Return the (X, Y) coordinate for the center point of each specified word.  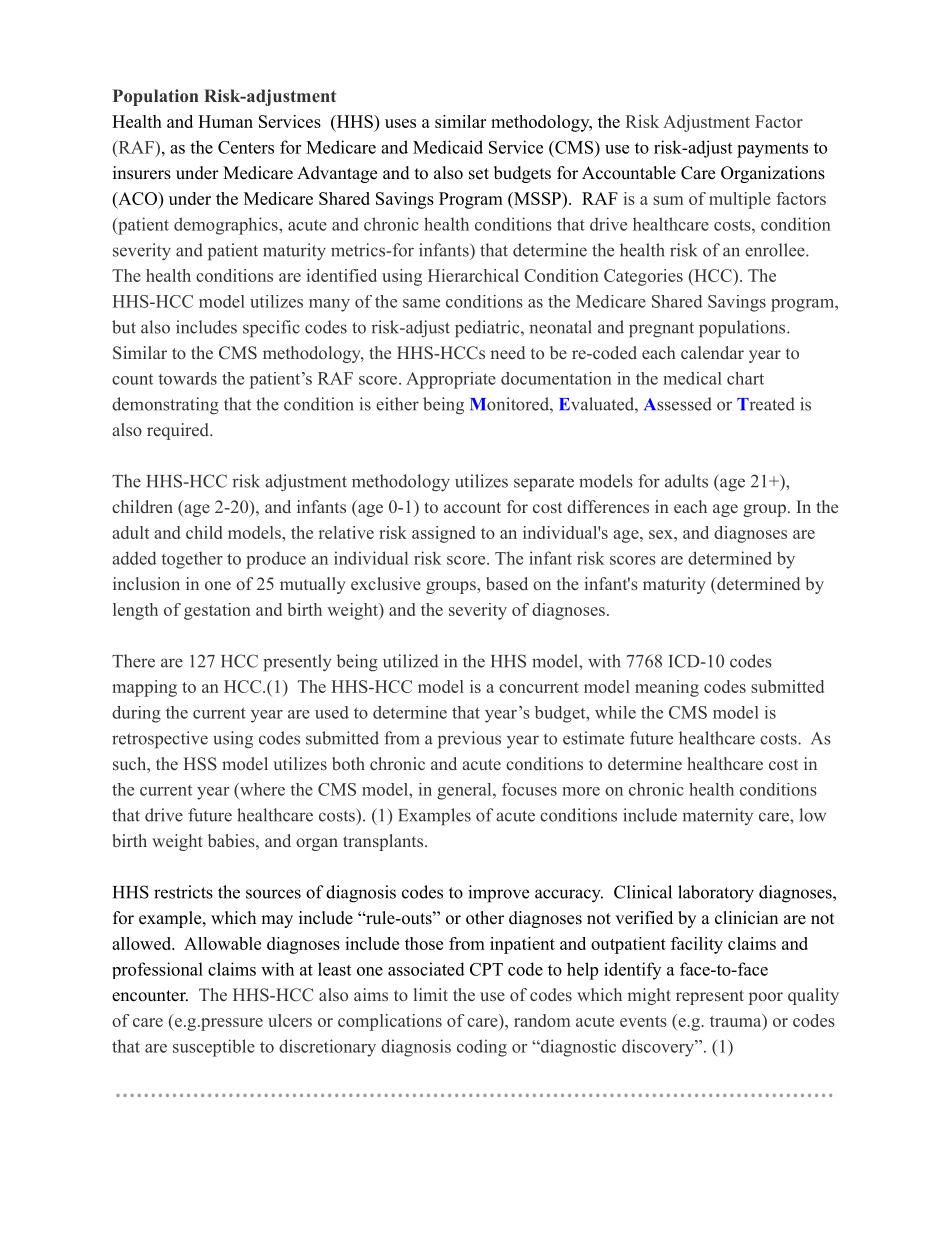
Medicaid (448, 147)
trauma (736, 1020)
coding (482, 1048)
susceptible (214, 1048)
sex (662, 534)
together (192, 560)
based (507, 583)
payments (772, 150)
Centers (246, 147)
